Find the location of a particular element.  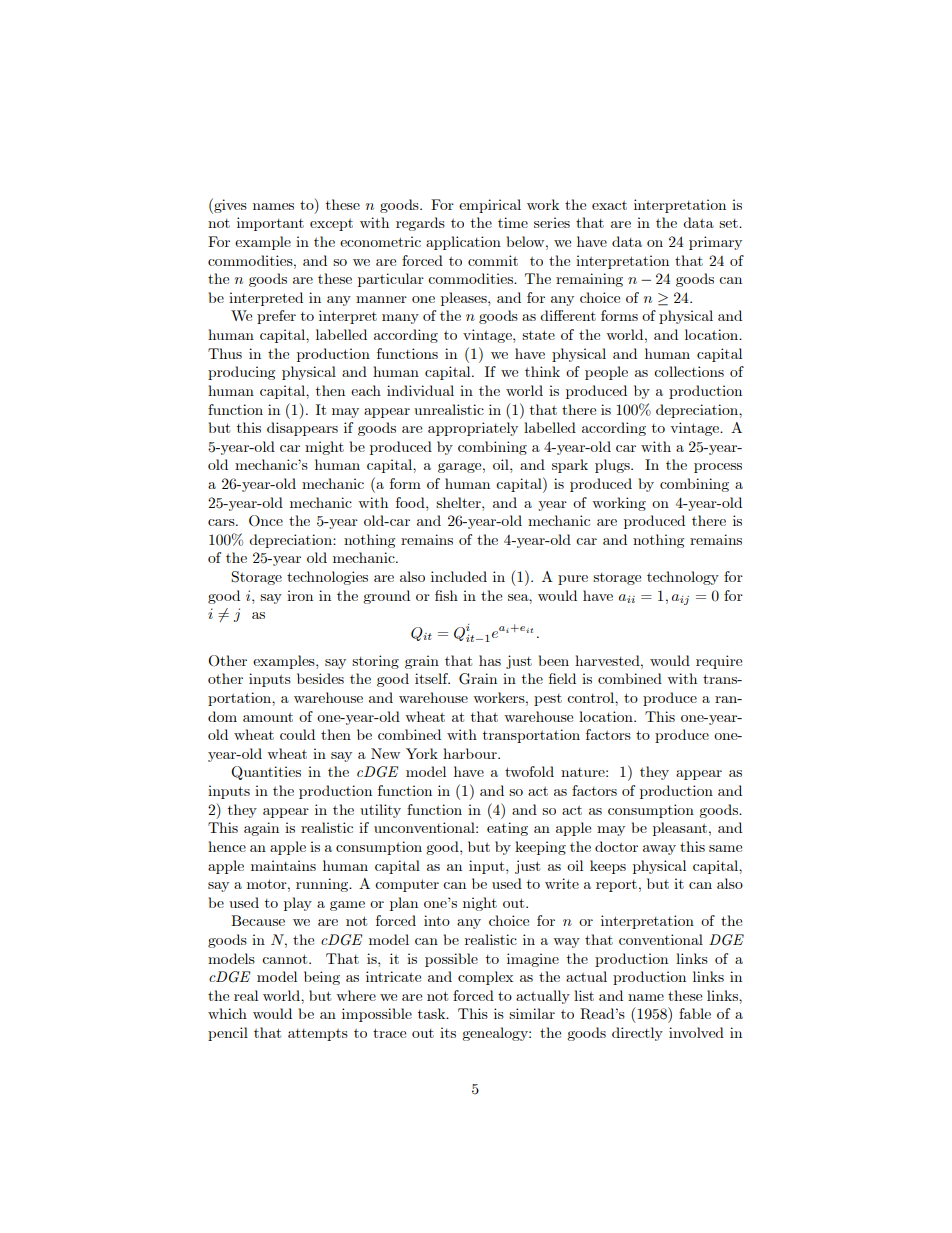

fable is located at coordinates (695, 1013).
